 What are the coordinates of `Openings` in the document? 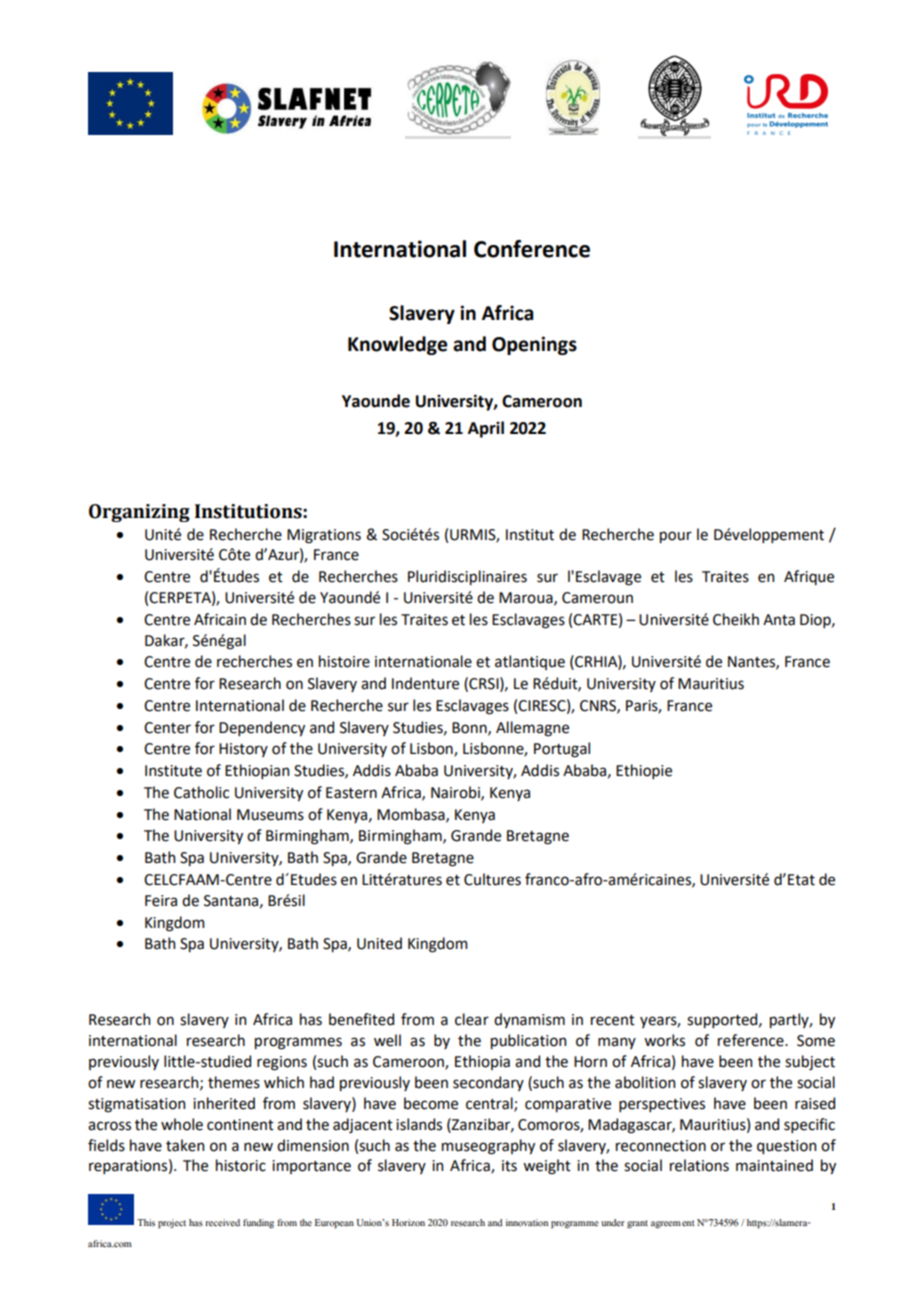 It's located at (534, 345).
